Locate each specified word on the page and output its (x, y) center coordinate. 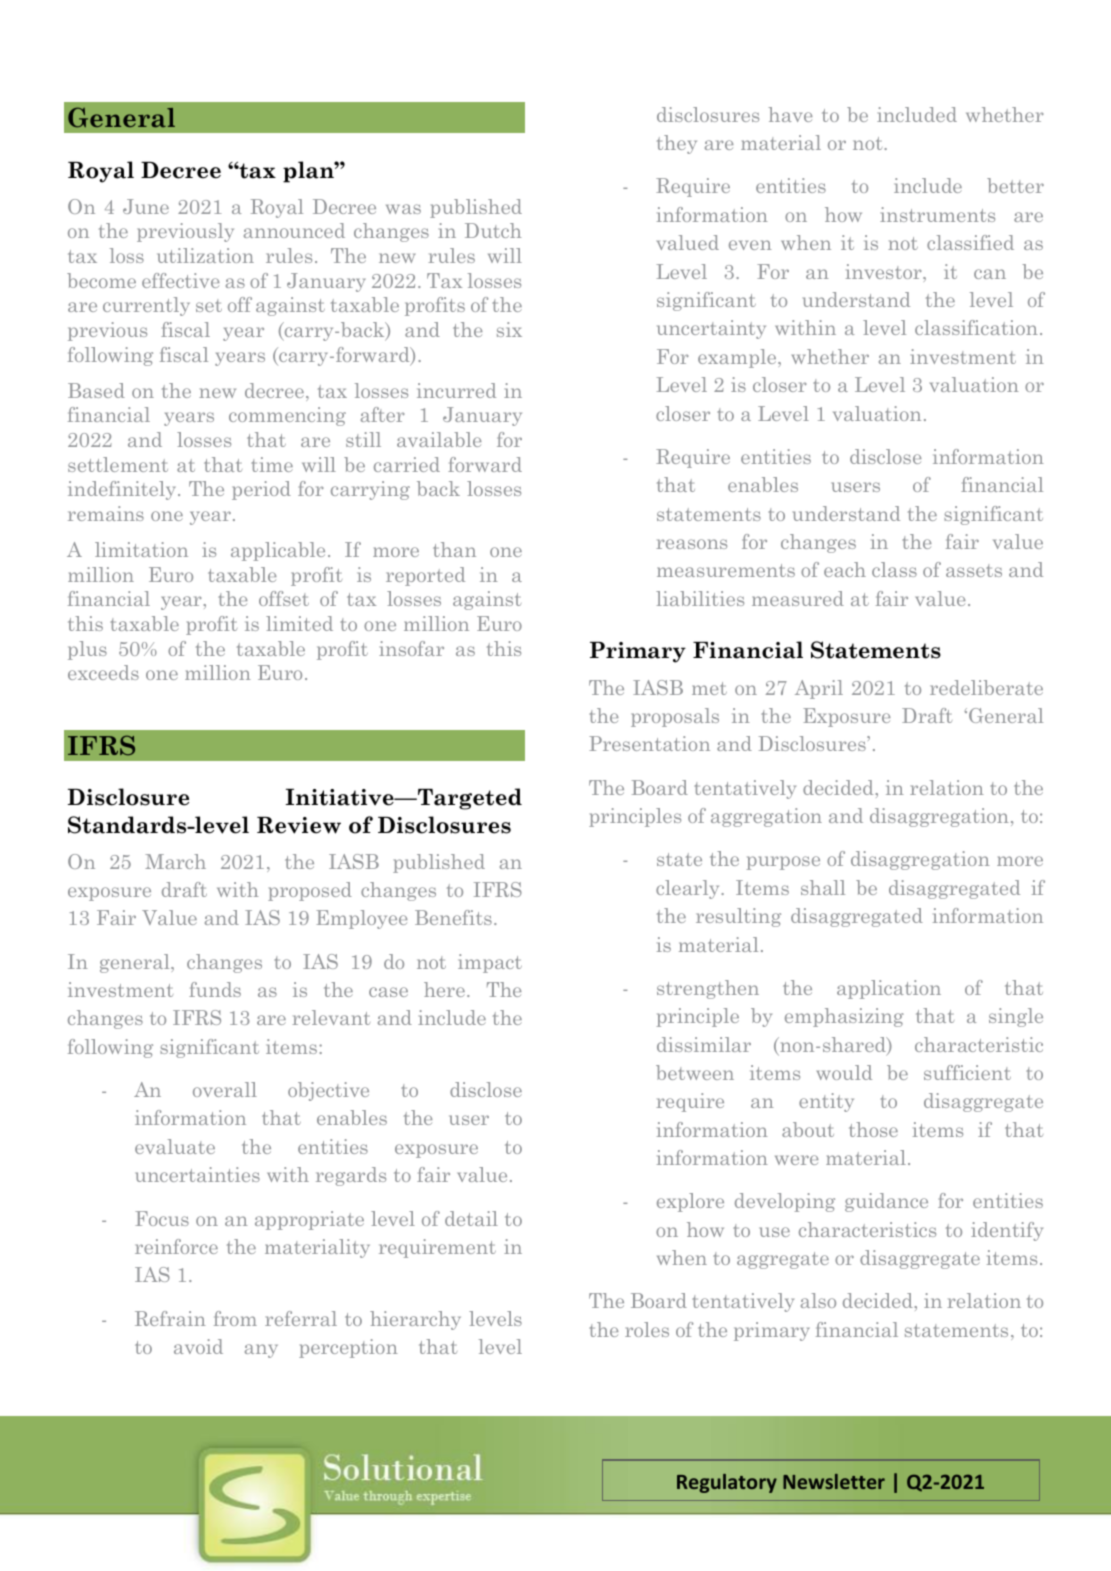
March (175, 861)
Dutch (493, 230)
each (845, 569)
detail (471, 1218)
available (439, 439)
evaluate (175, 1146)
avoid (198, 1346)
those (873, 1129)
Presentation (649, 743)
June (146, 206)
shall (823, 887)
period (261, 490)
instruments (937, 214)
